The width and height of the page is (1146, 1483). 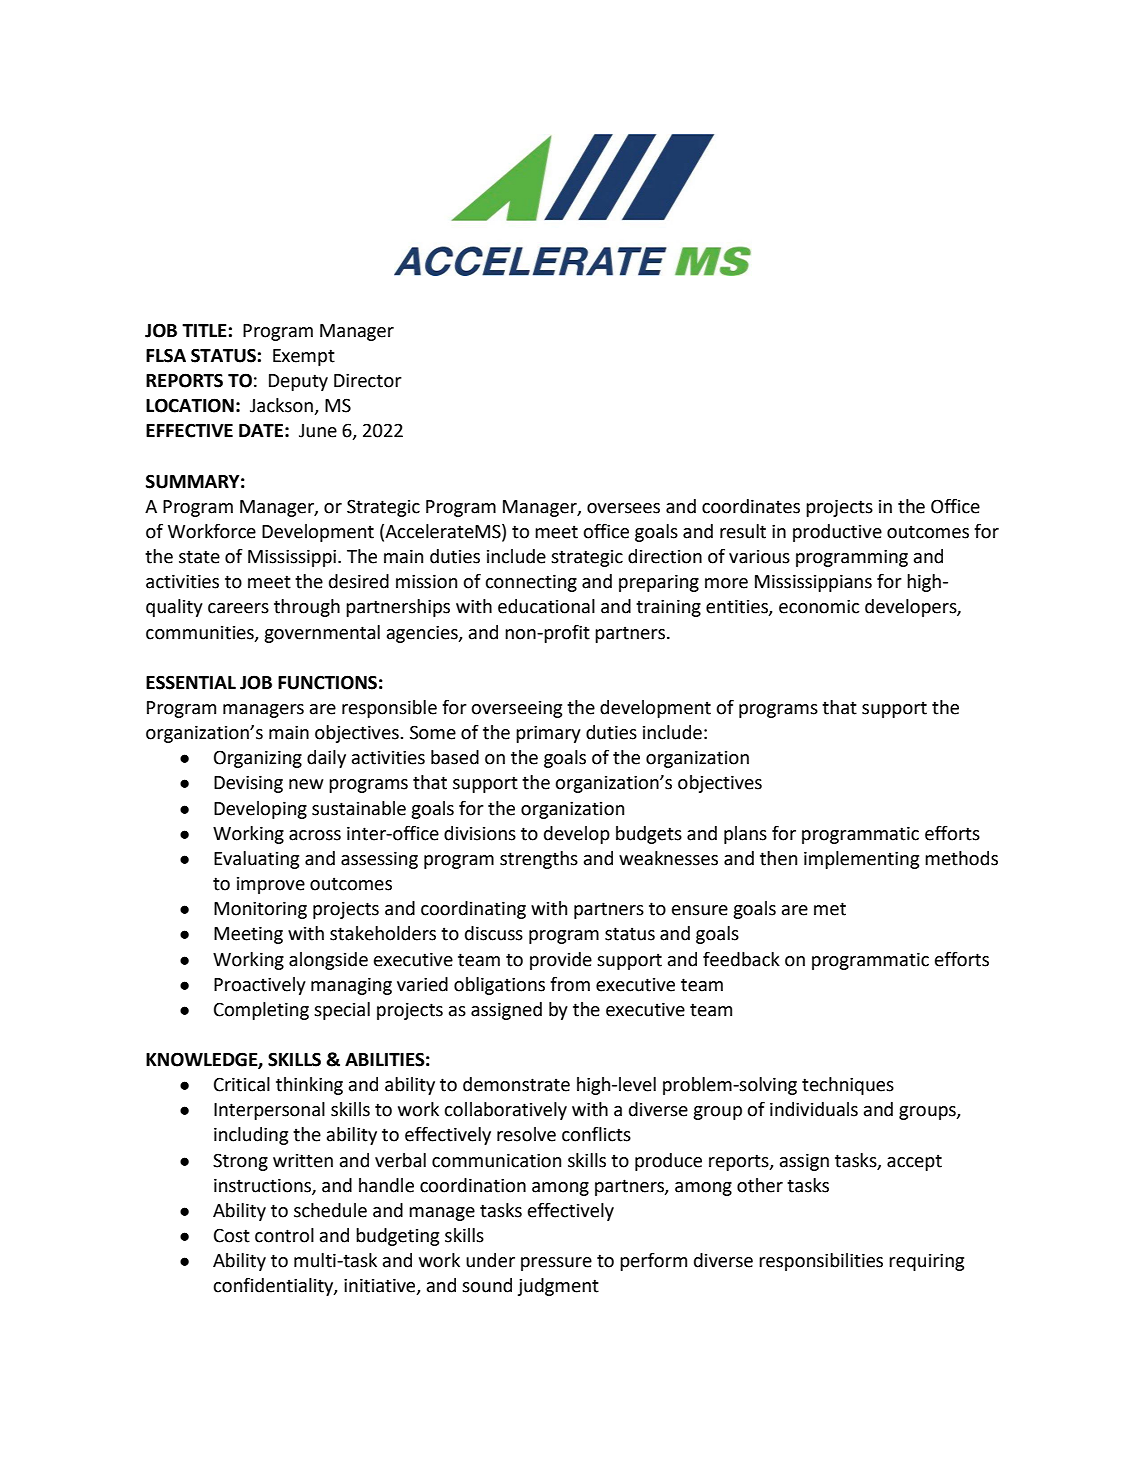 What do you see at coordinates (304, 357) in the page?
I see `Exempt` at bounding box center [304, 357].
